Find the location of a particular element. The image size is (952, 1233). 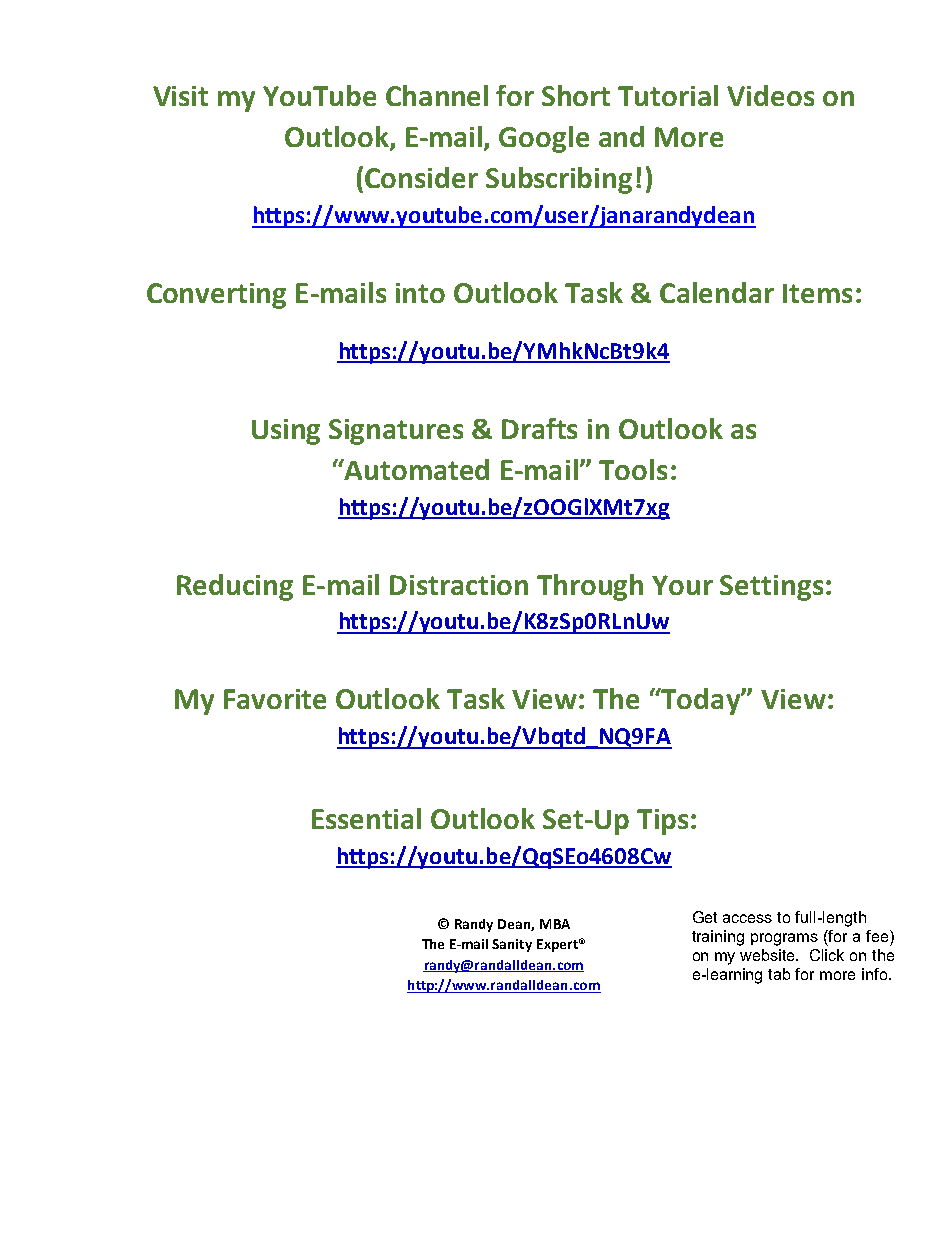

Using is located at coordinates (286, 432).
